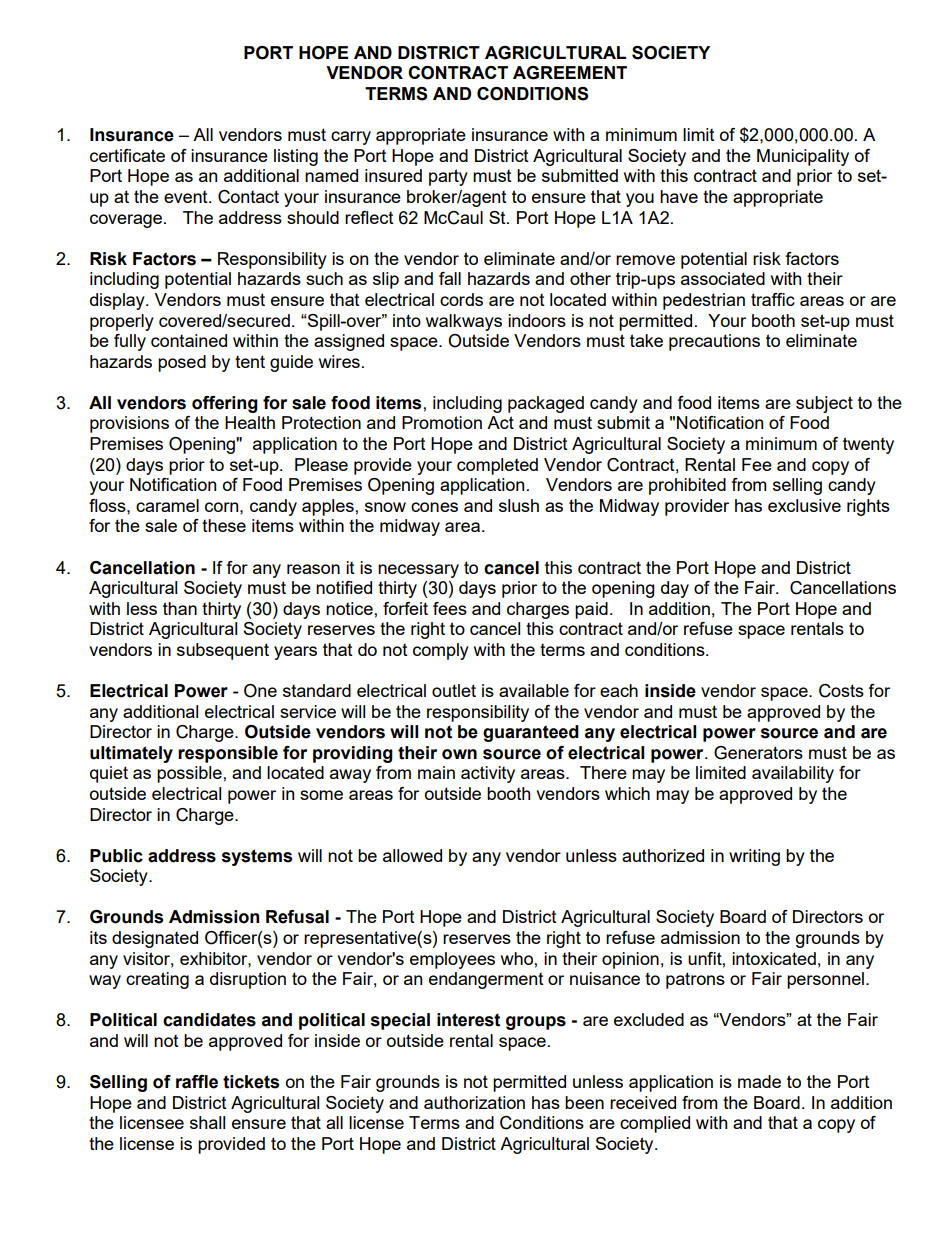 The width and height of the screenshot is (952, 1233). I want to click on raffle, so click(197, 1082).
